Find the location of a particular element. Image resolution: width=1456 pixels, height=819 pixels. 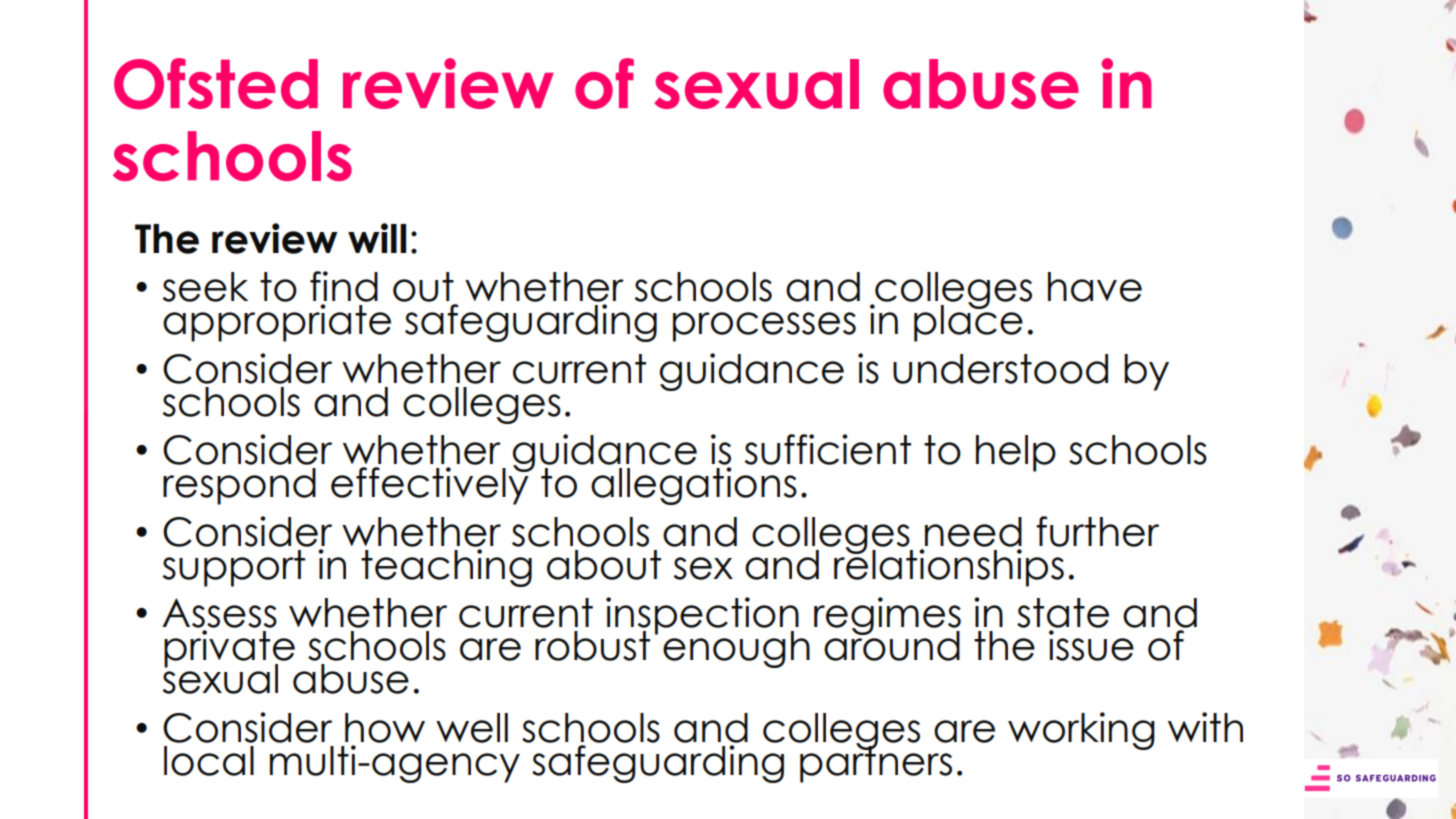

will is located at coordinates (377, 238).
